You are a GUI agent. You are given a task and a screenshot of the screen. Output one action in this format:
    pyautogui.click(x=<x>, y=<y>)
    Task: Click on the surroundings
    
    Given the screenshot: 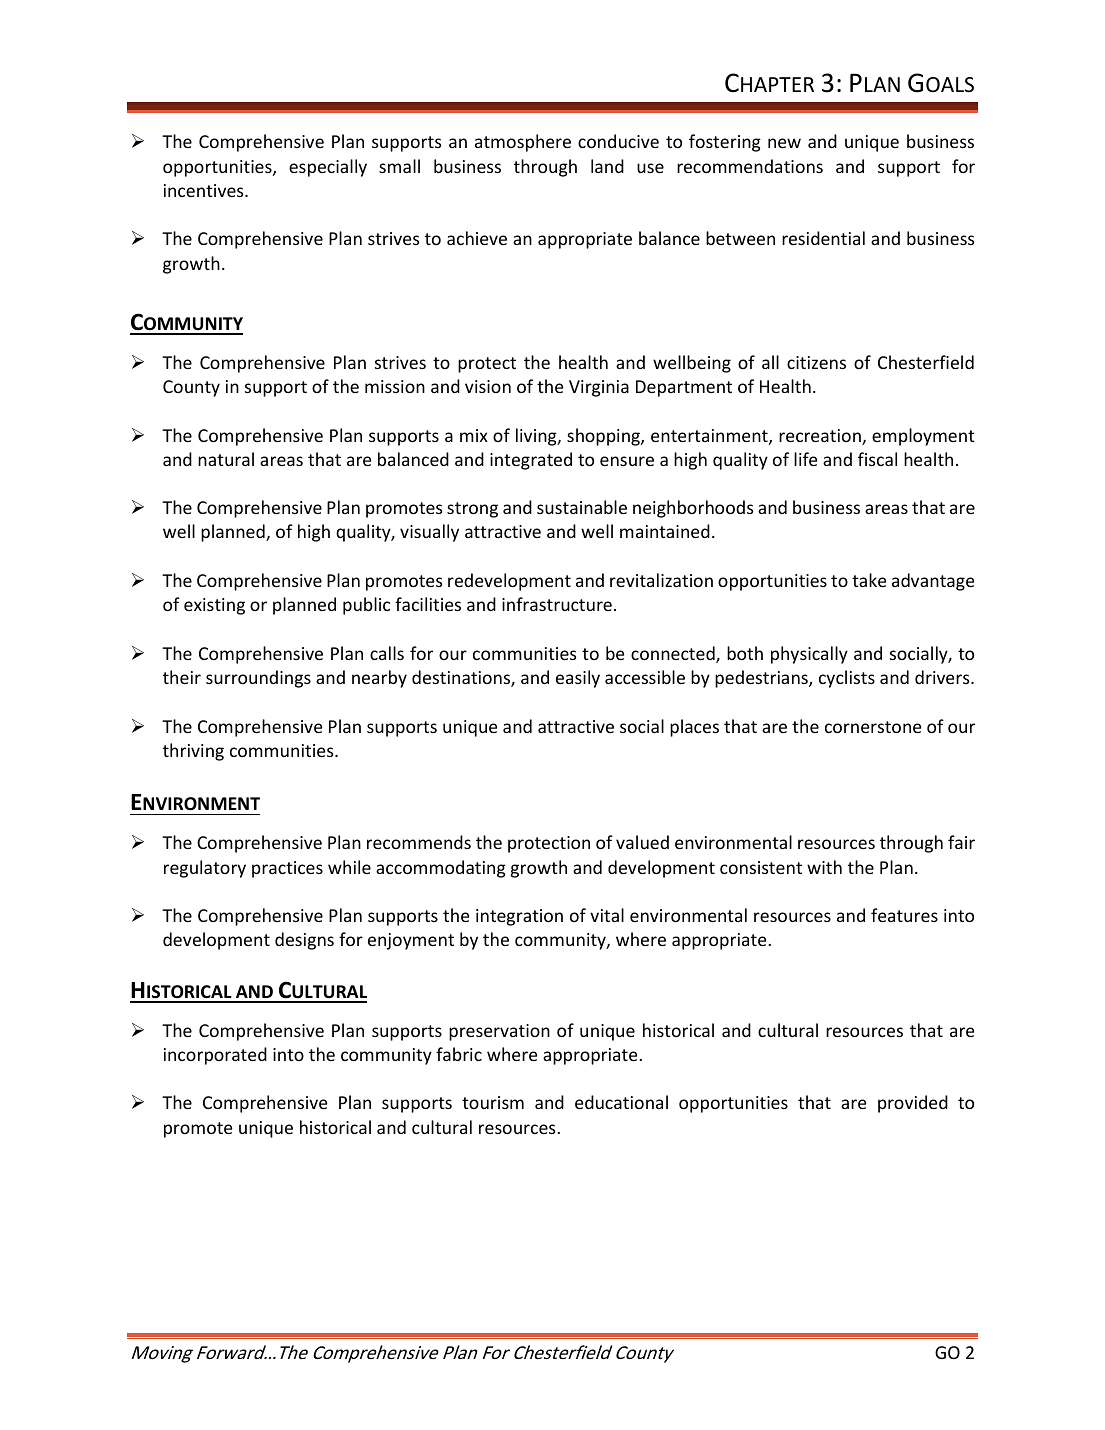 What is the action you would take?
    pyautogui.click(x=258, y=679)
